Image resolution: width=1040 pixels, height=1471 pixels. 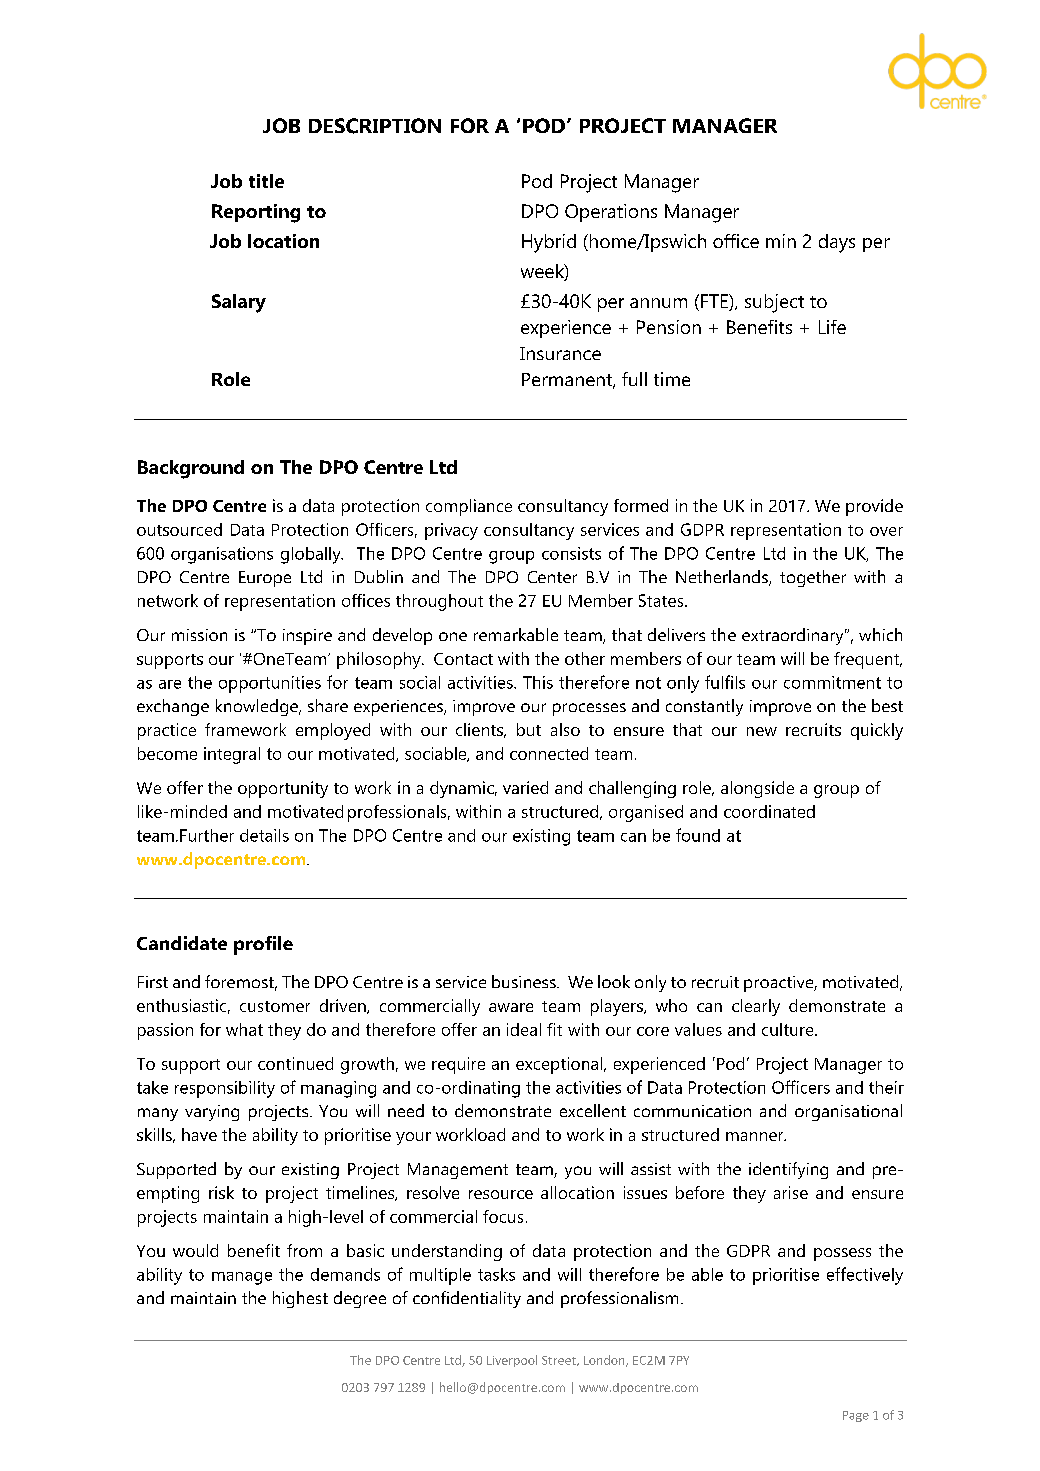 What do you see at coordinates (263, 945) in the page?
I see `profile` at bounding box center [263, 945].
